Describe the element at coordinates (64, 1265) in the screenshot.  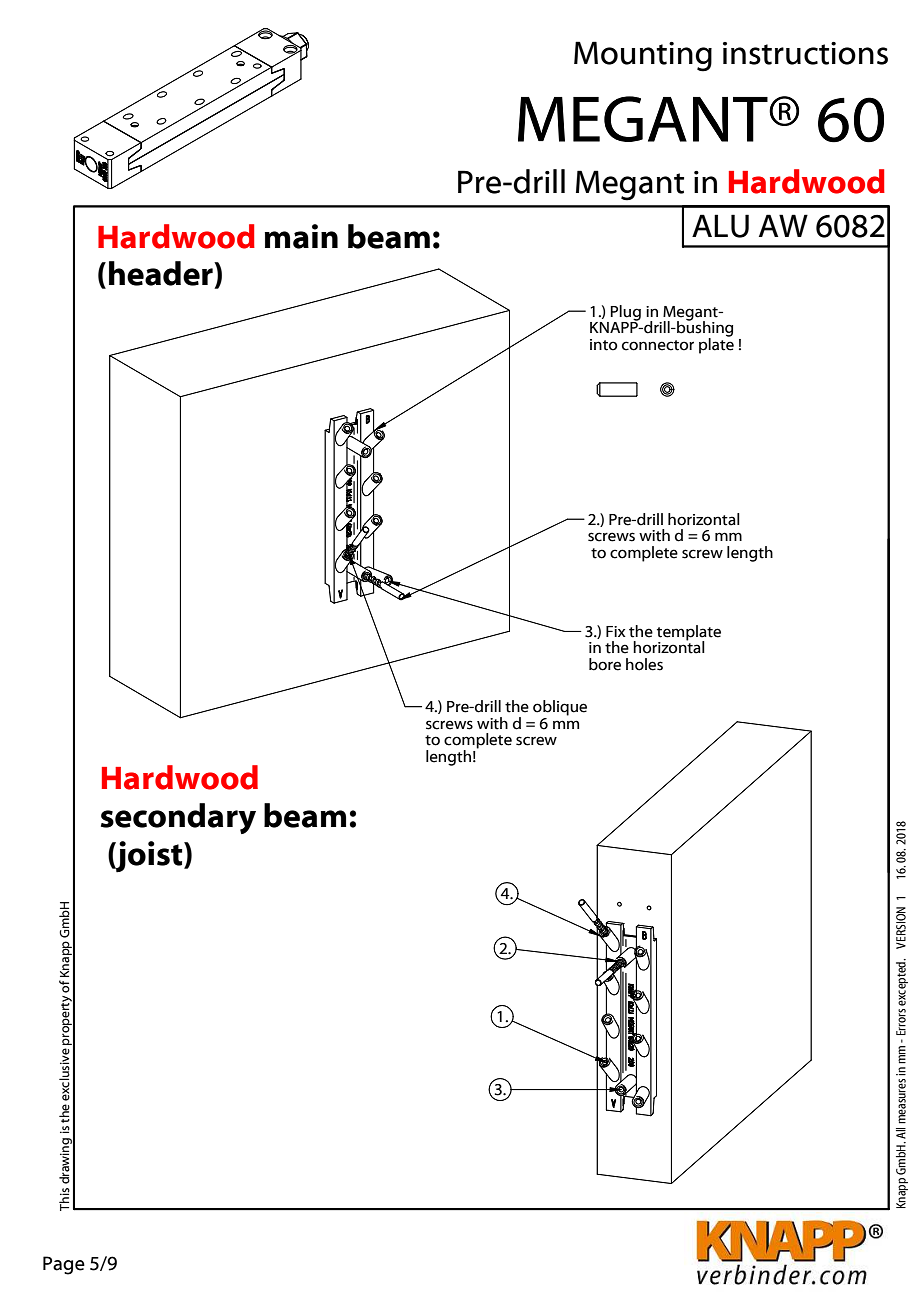
I see `Page` at that location.
